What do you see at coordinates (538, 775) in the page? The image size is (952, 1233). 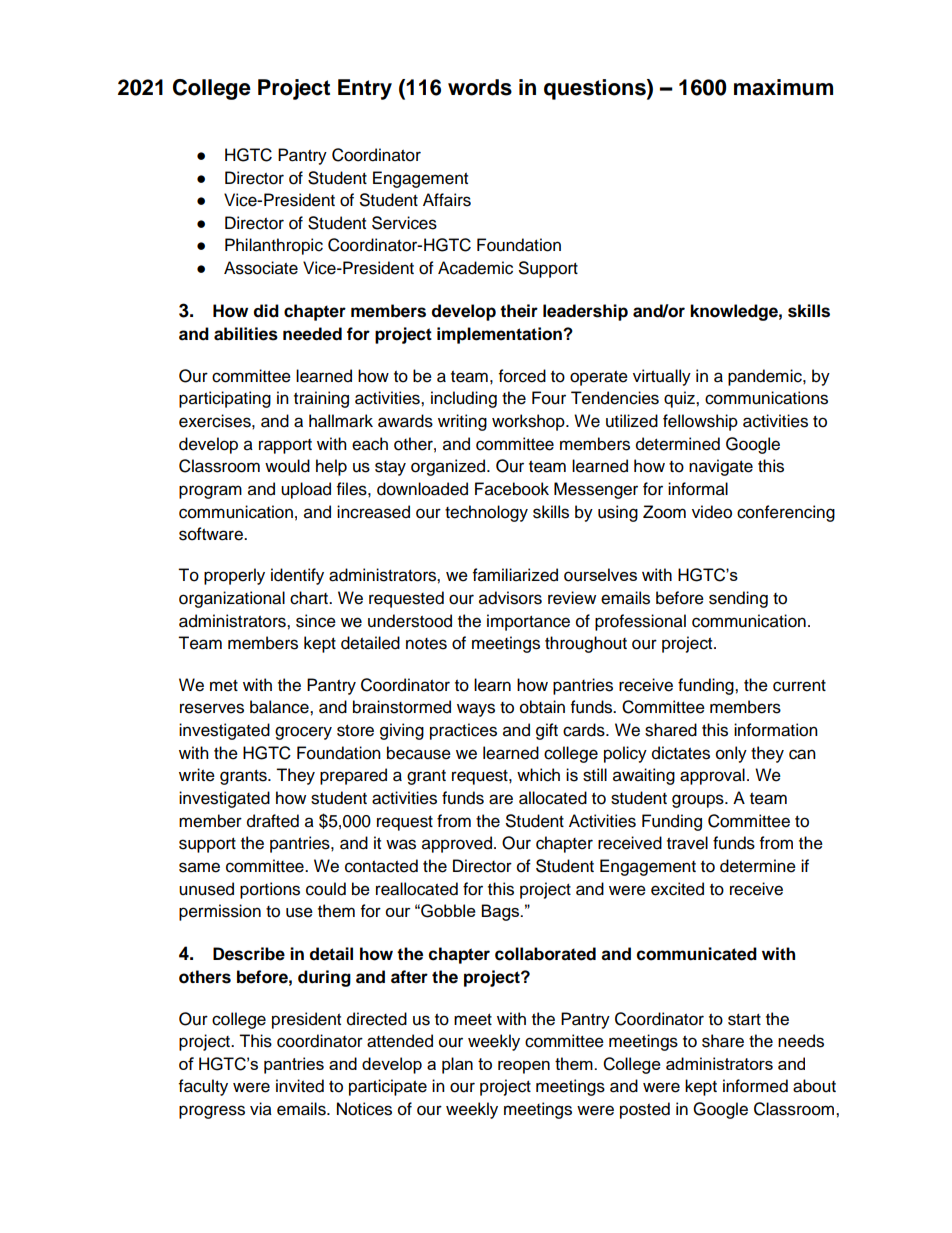 I see `which` at bounding box center [538, 775].
